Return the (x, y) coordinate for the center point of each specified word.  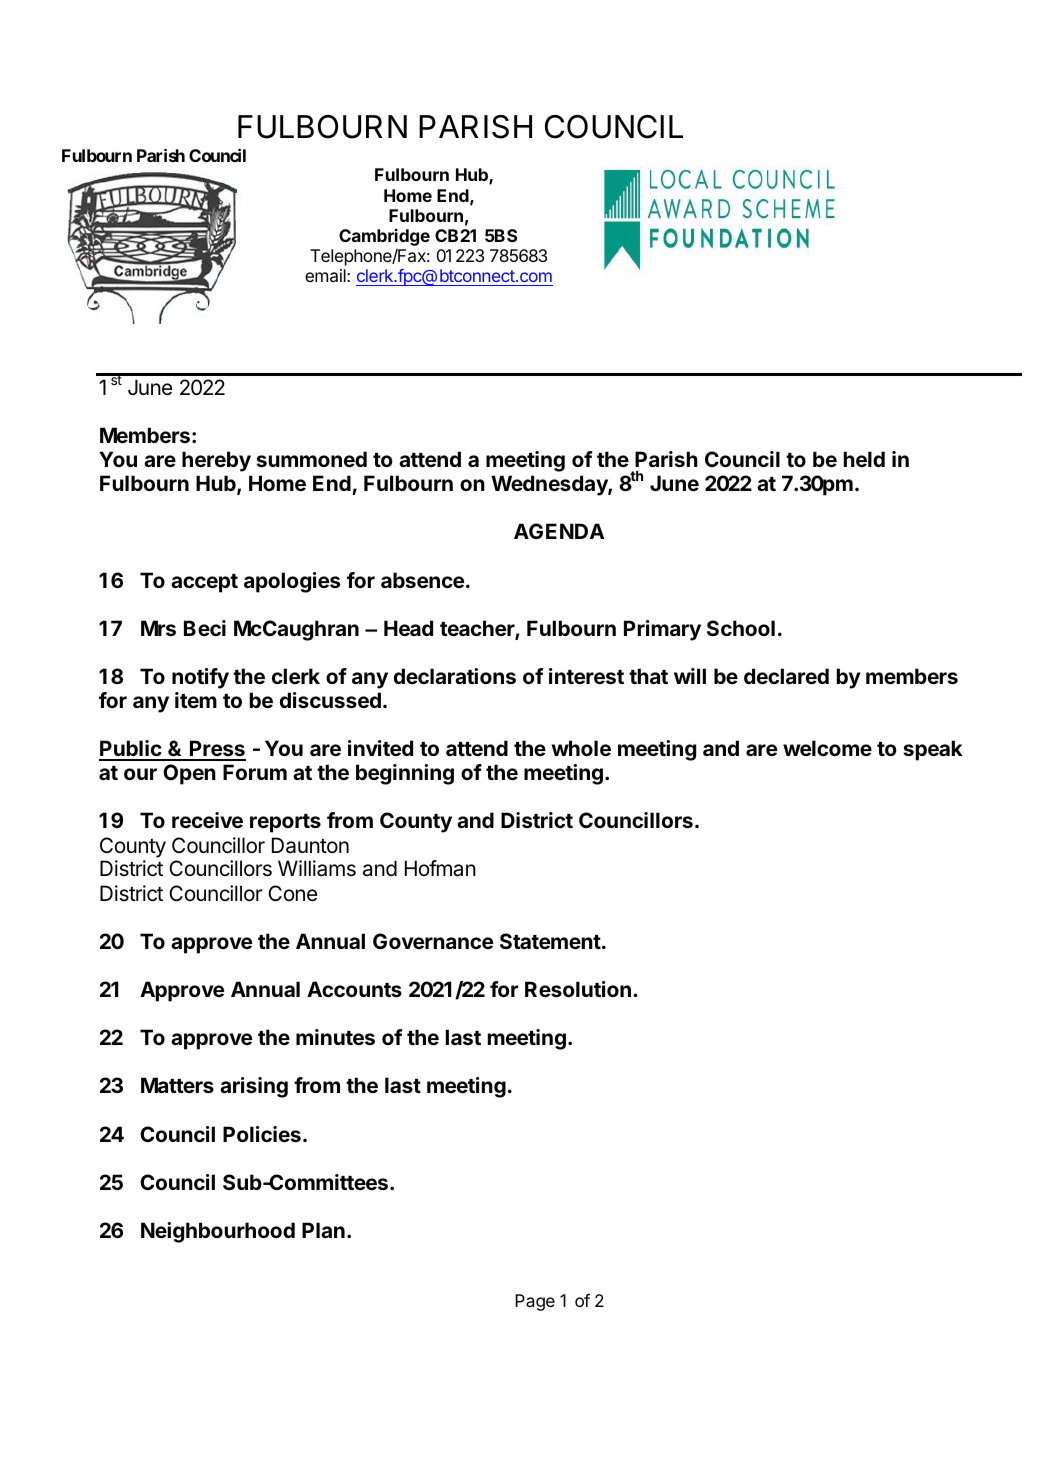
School (741, 628)
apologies (292, 582)
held (864, 459)
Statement (550, 941)
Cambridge (384, 237)
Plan (323, 1230)
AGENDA (559, 531)
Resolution (578, 989)
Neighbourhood (218, 1232)
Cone (292, 893)
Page (535, 1302)
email (326, 275)
